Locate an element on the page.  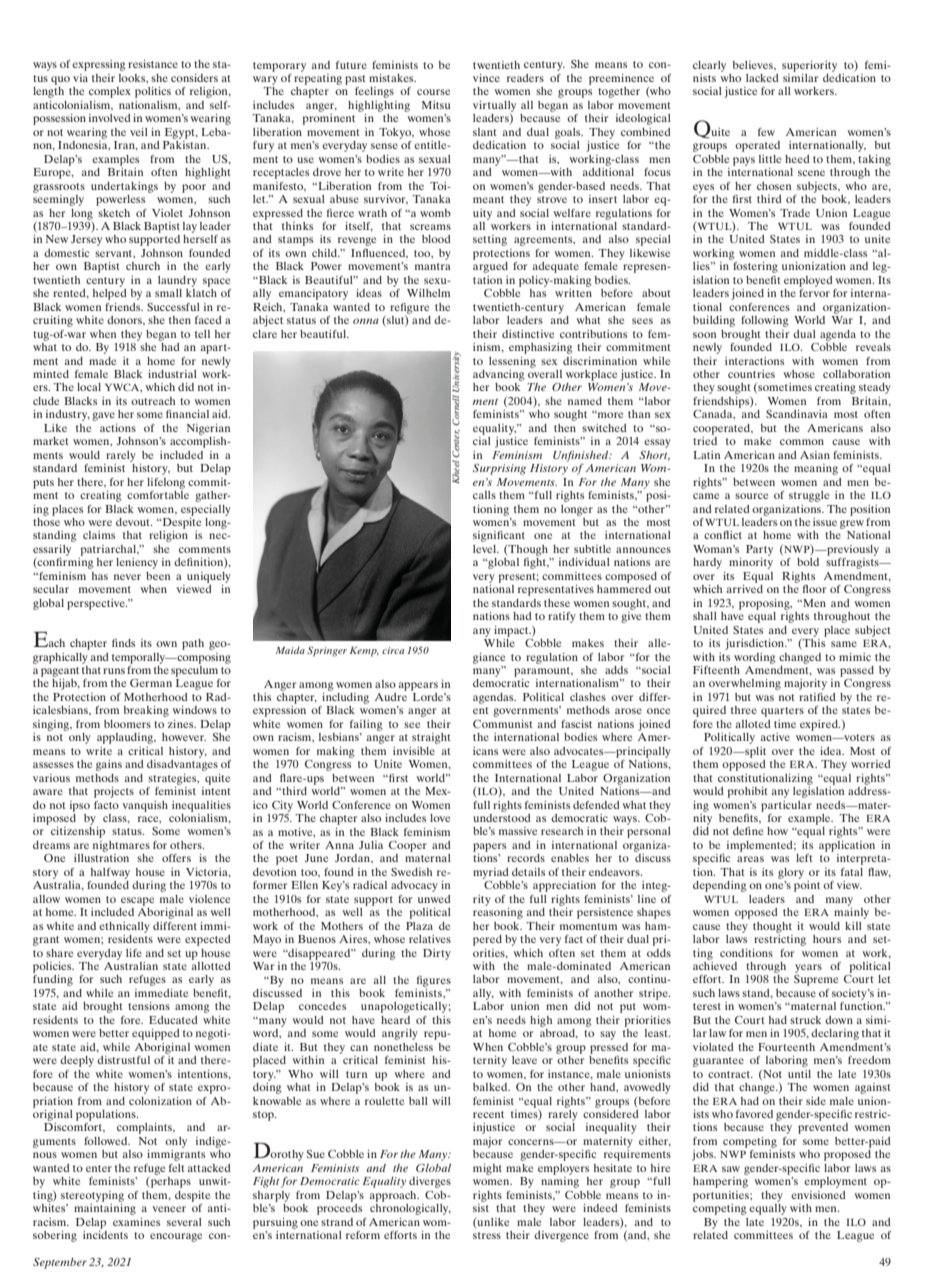
politics is located at coordinates (153, 92).
